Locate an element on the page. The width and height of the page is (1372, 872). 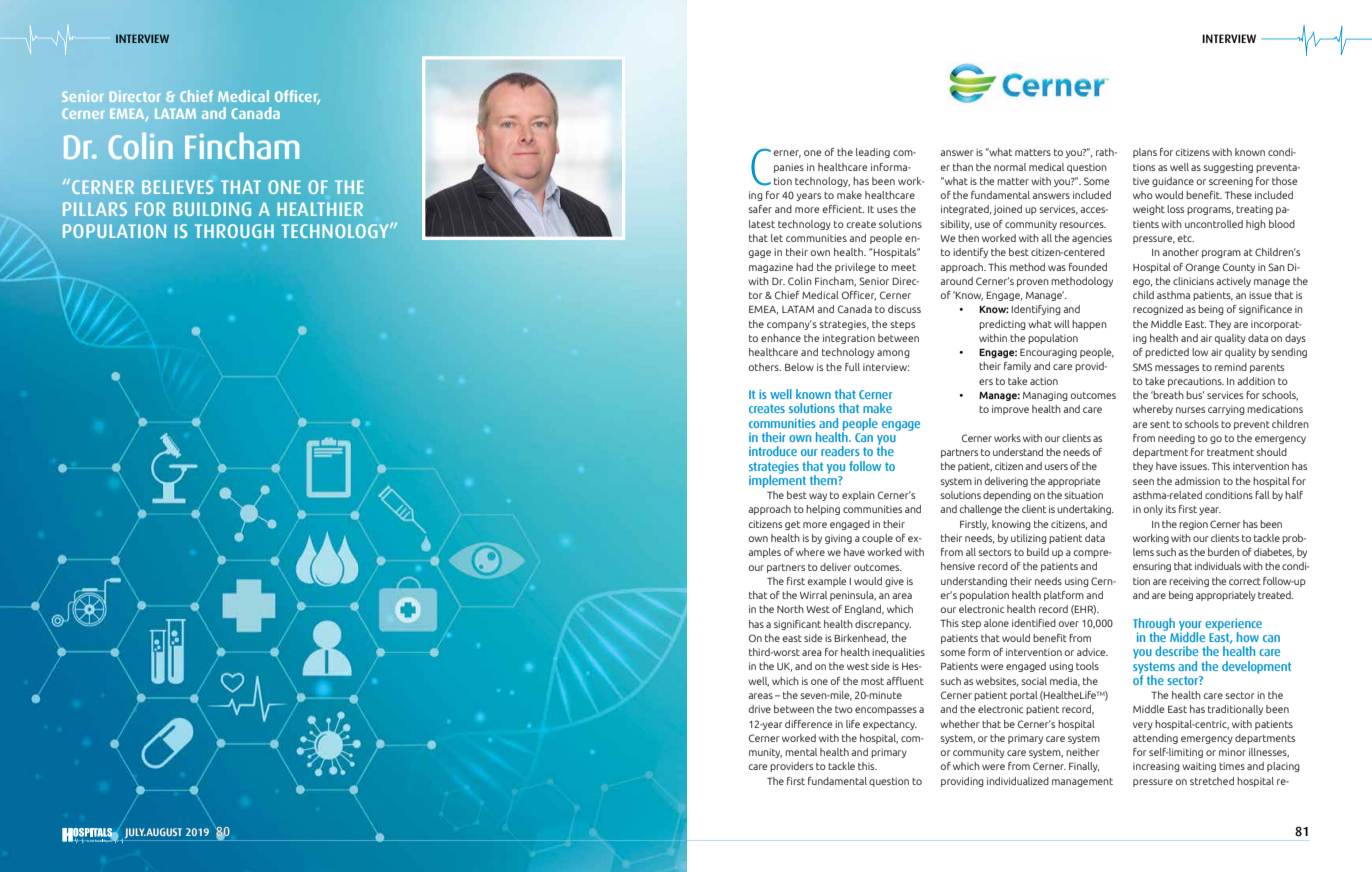
BELIEVES is located at coordinates (177, 187).
